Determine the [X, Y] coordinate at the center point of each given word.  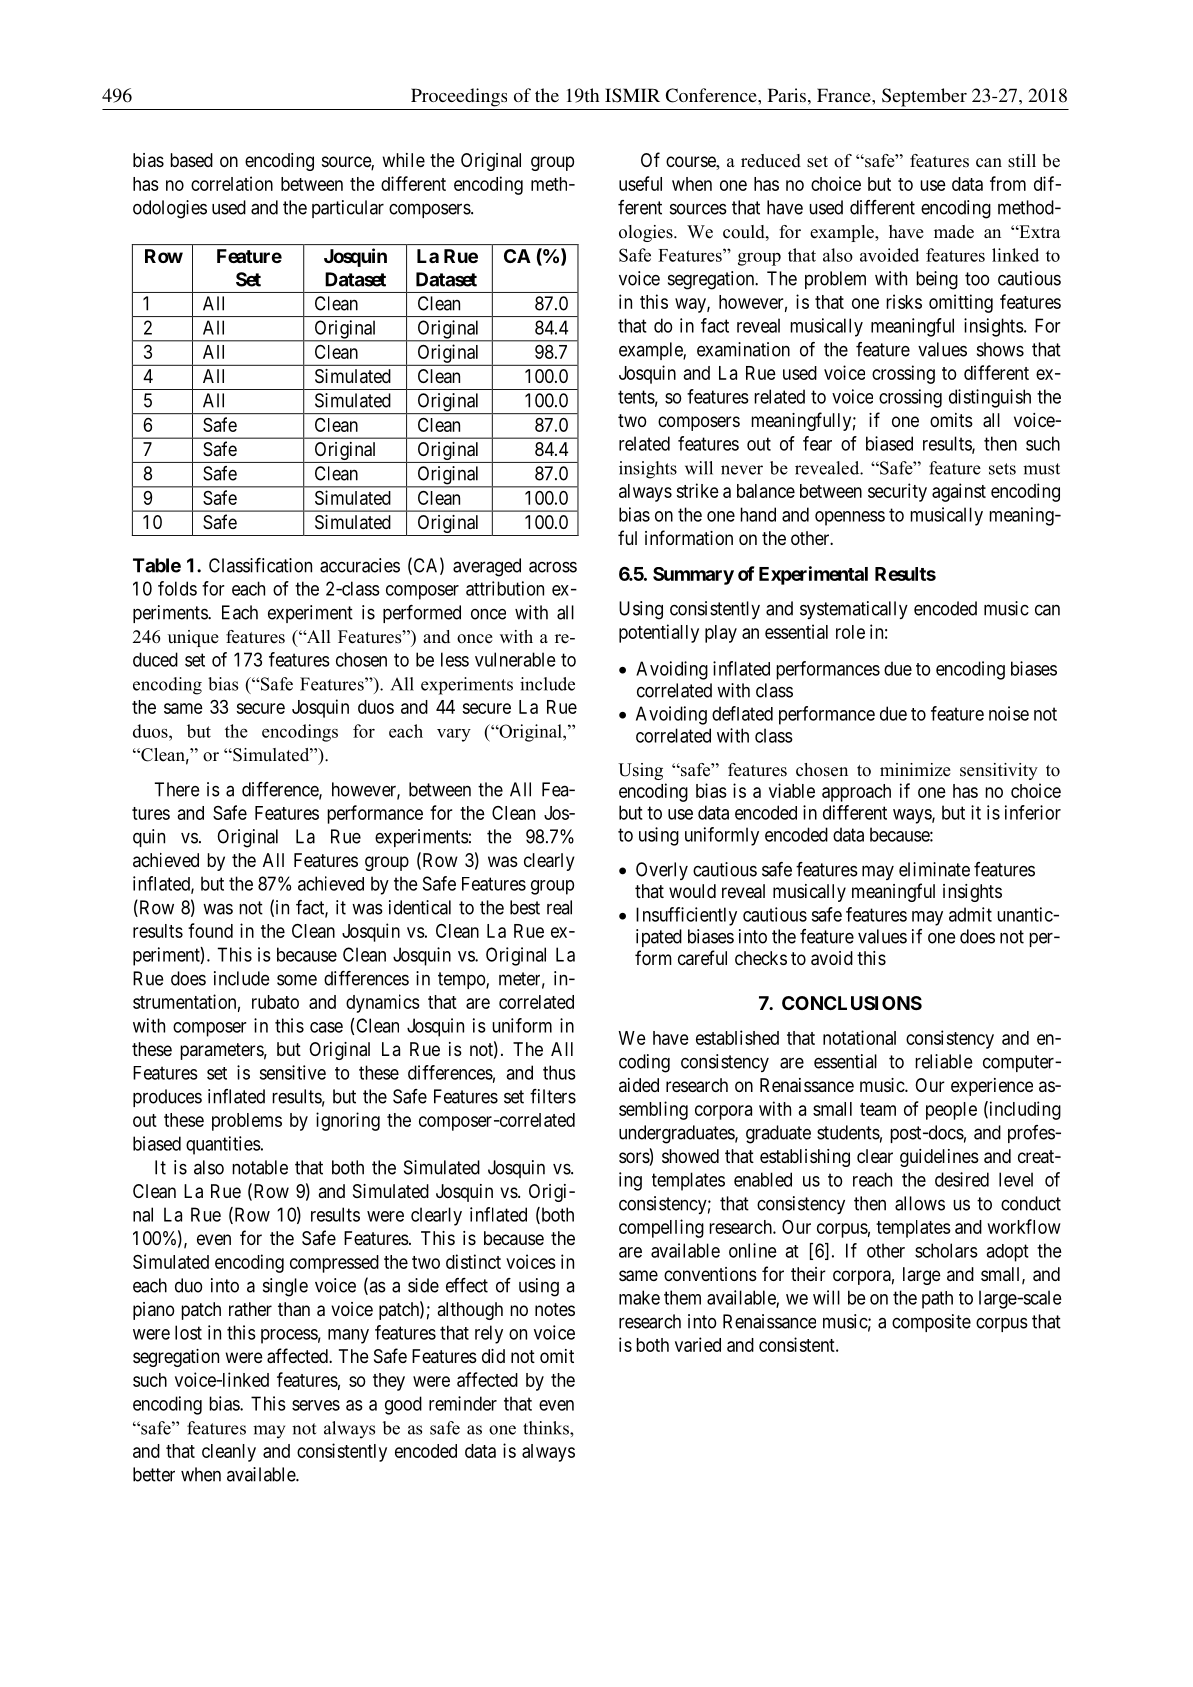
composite [931, 1323]
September [924, 97]
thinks [547, 1428]
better [154, 1474]
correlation [232, 183]
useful [640, 183]
